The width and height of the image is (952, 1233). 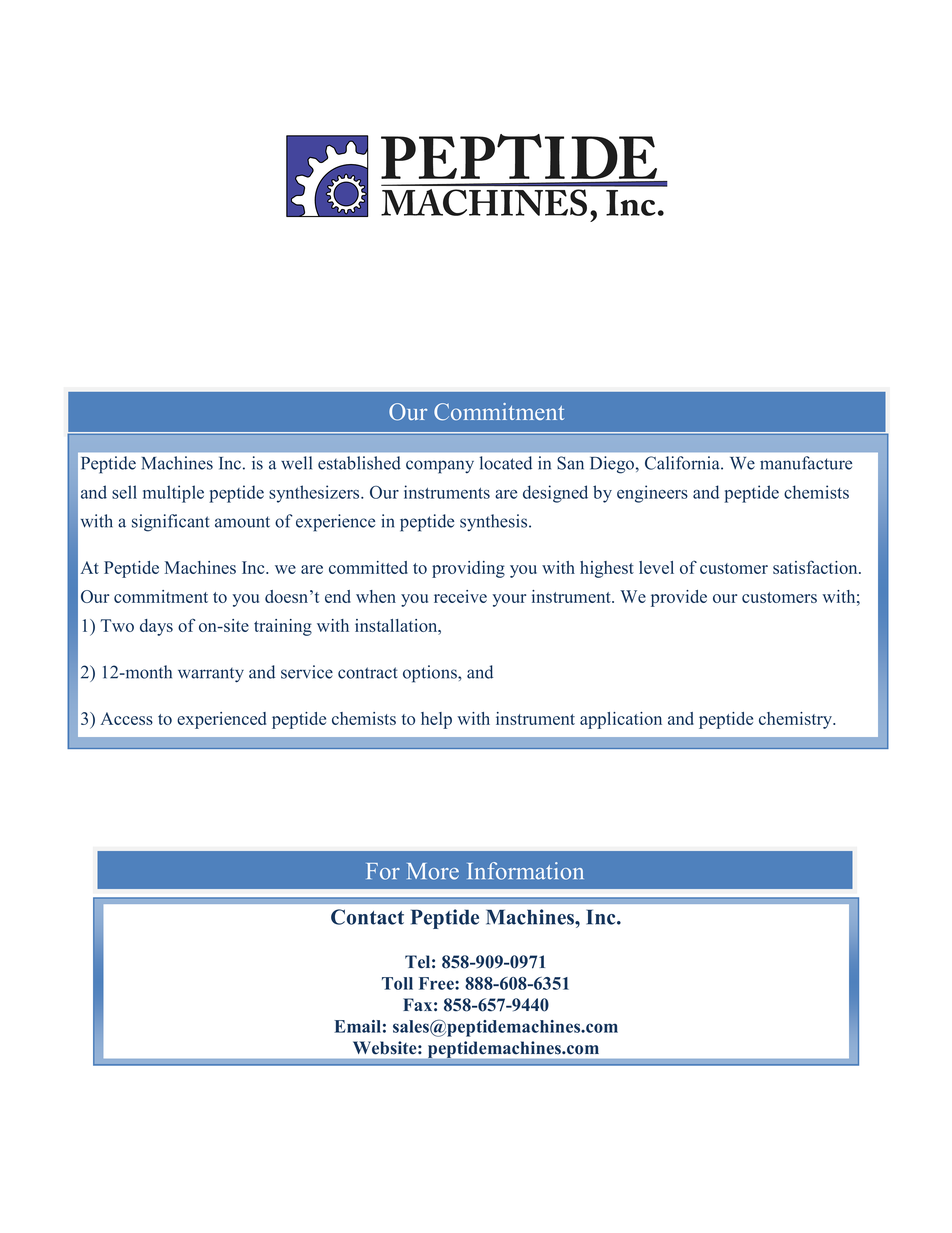 What do you see at coordinates (437, 983) in the image?
I see `Free` at bounding box center [437, 983].
